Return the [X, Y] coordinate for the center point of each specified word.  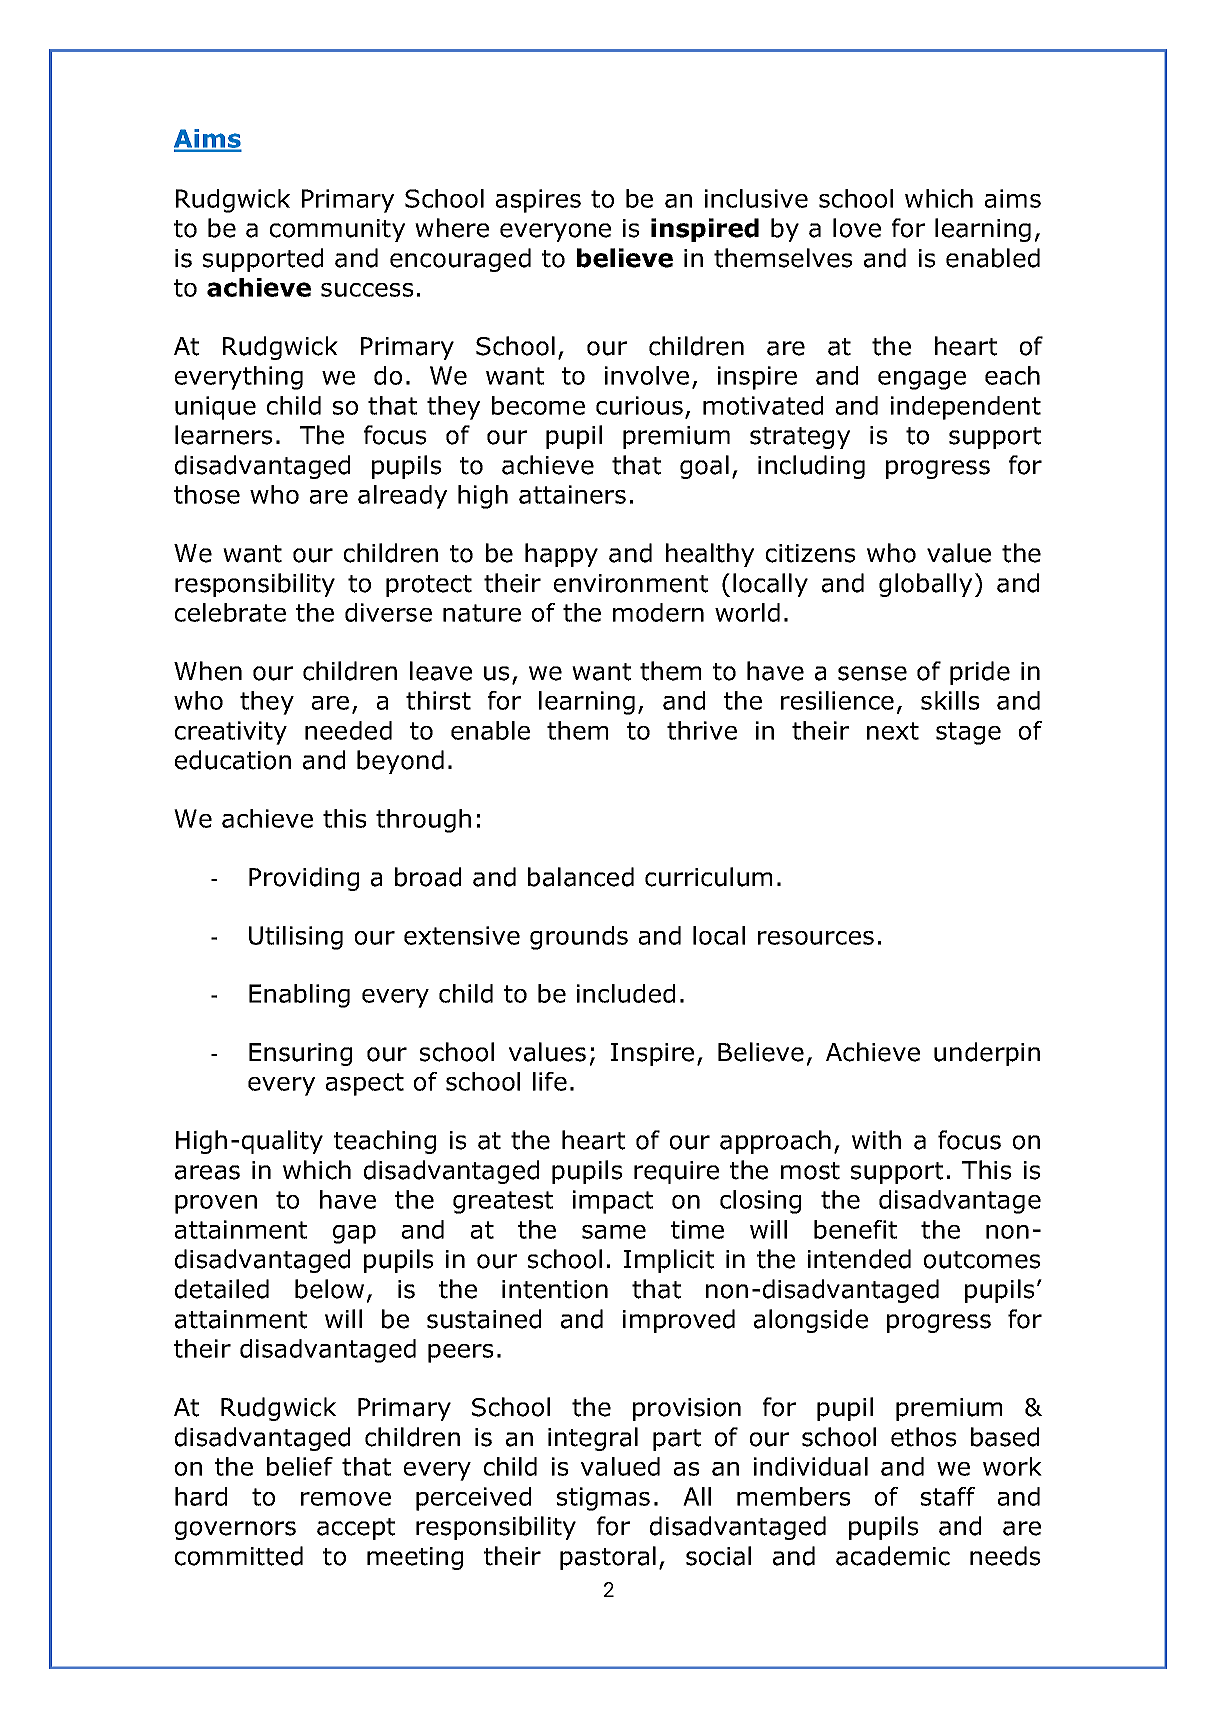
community [337, 230]
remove [346, 1499]
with [876, 1140]
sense [872, 673]
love [857, 228]
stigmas [603, 1499]
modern [658, 612]
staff [948, 1496]
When [208, 671]
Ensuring [300, 1054]
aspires [538, 201]
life [550, 1081]
